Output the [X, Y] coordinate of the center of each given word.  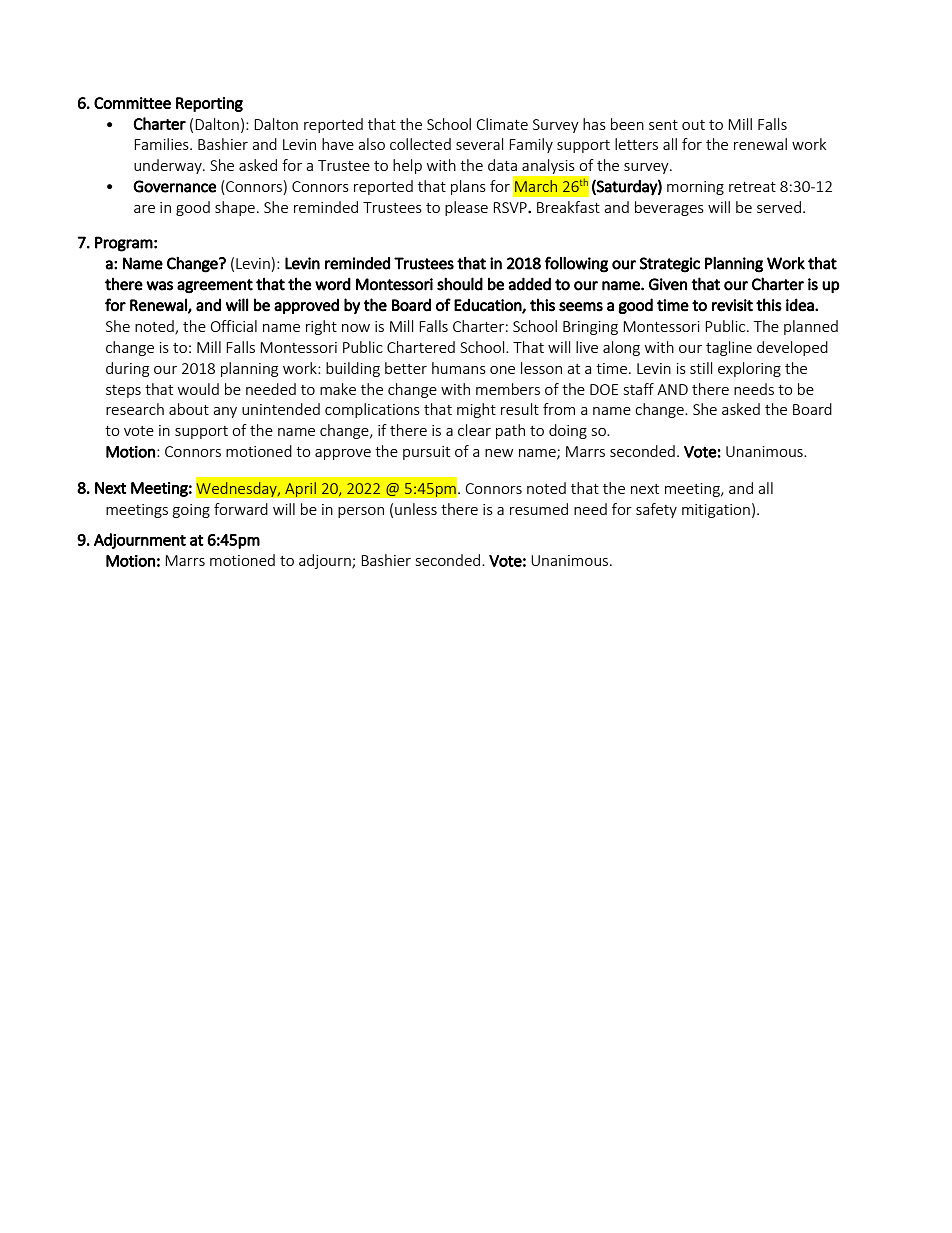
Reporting [209, 104]
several [479, 144]
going [191, 511]
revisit [732, 305]
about [189, 409]
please [466, 208]
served [779, 207]
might [476, 410]
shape [235, 208]
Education [488, 305]
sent [663, 125]
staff [639, 389]
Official [234, 326]
